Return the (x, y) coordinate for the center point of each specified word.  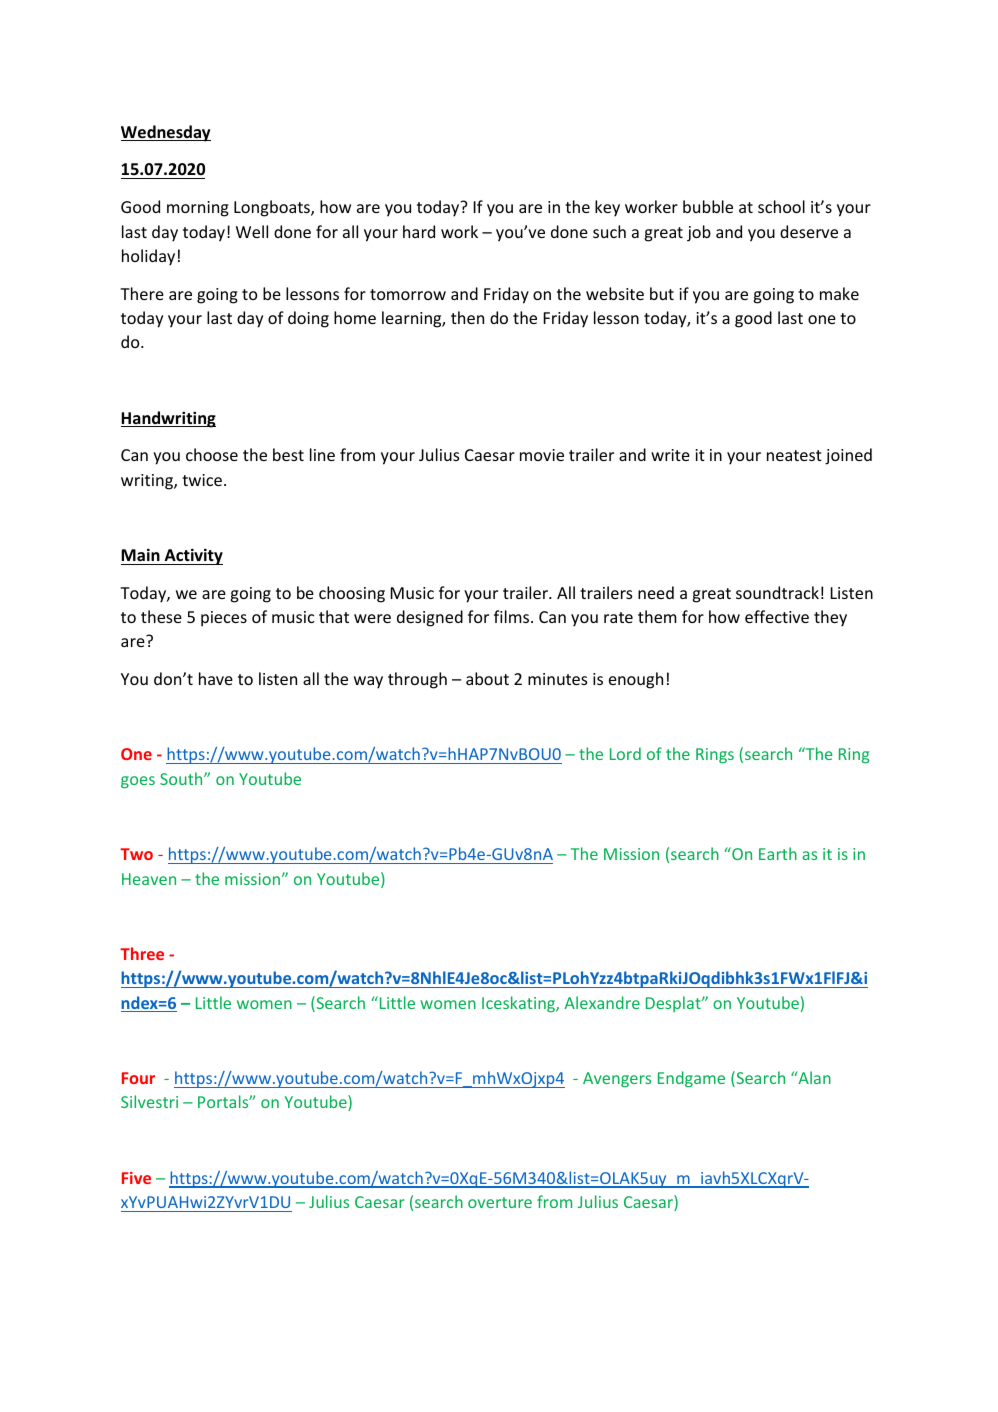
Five (136, 1178)
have (216, 678)
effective (777, 616)
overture (500, 1202)
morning (198, 209)
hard (419, 231)
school (781, 206)
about (487, 678)
